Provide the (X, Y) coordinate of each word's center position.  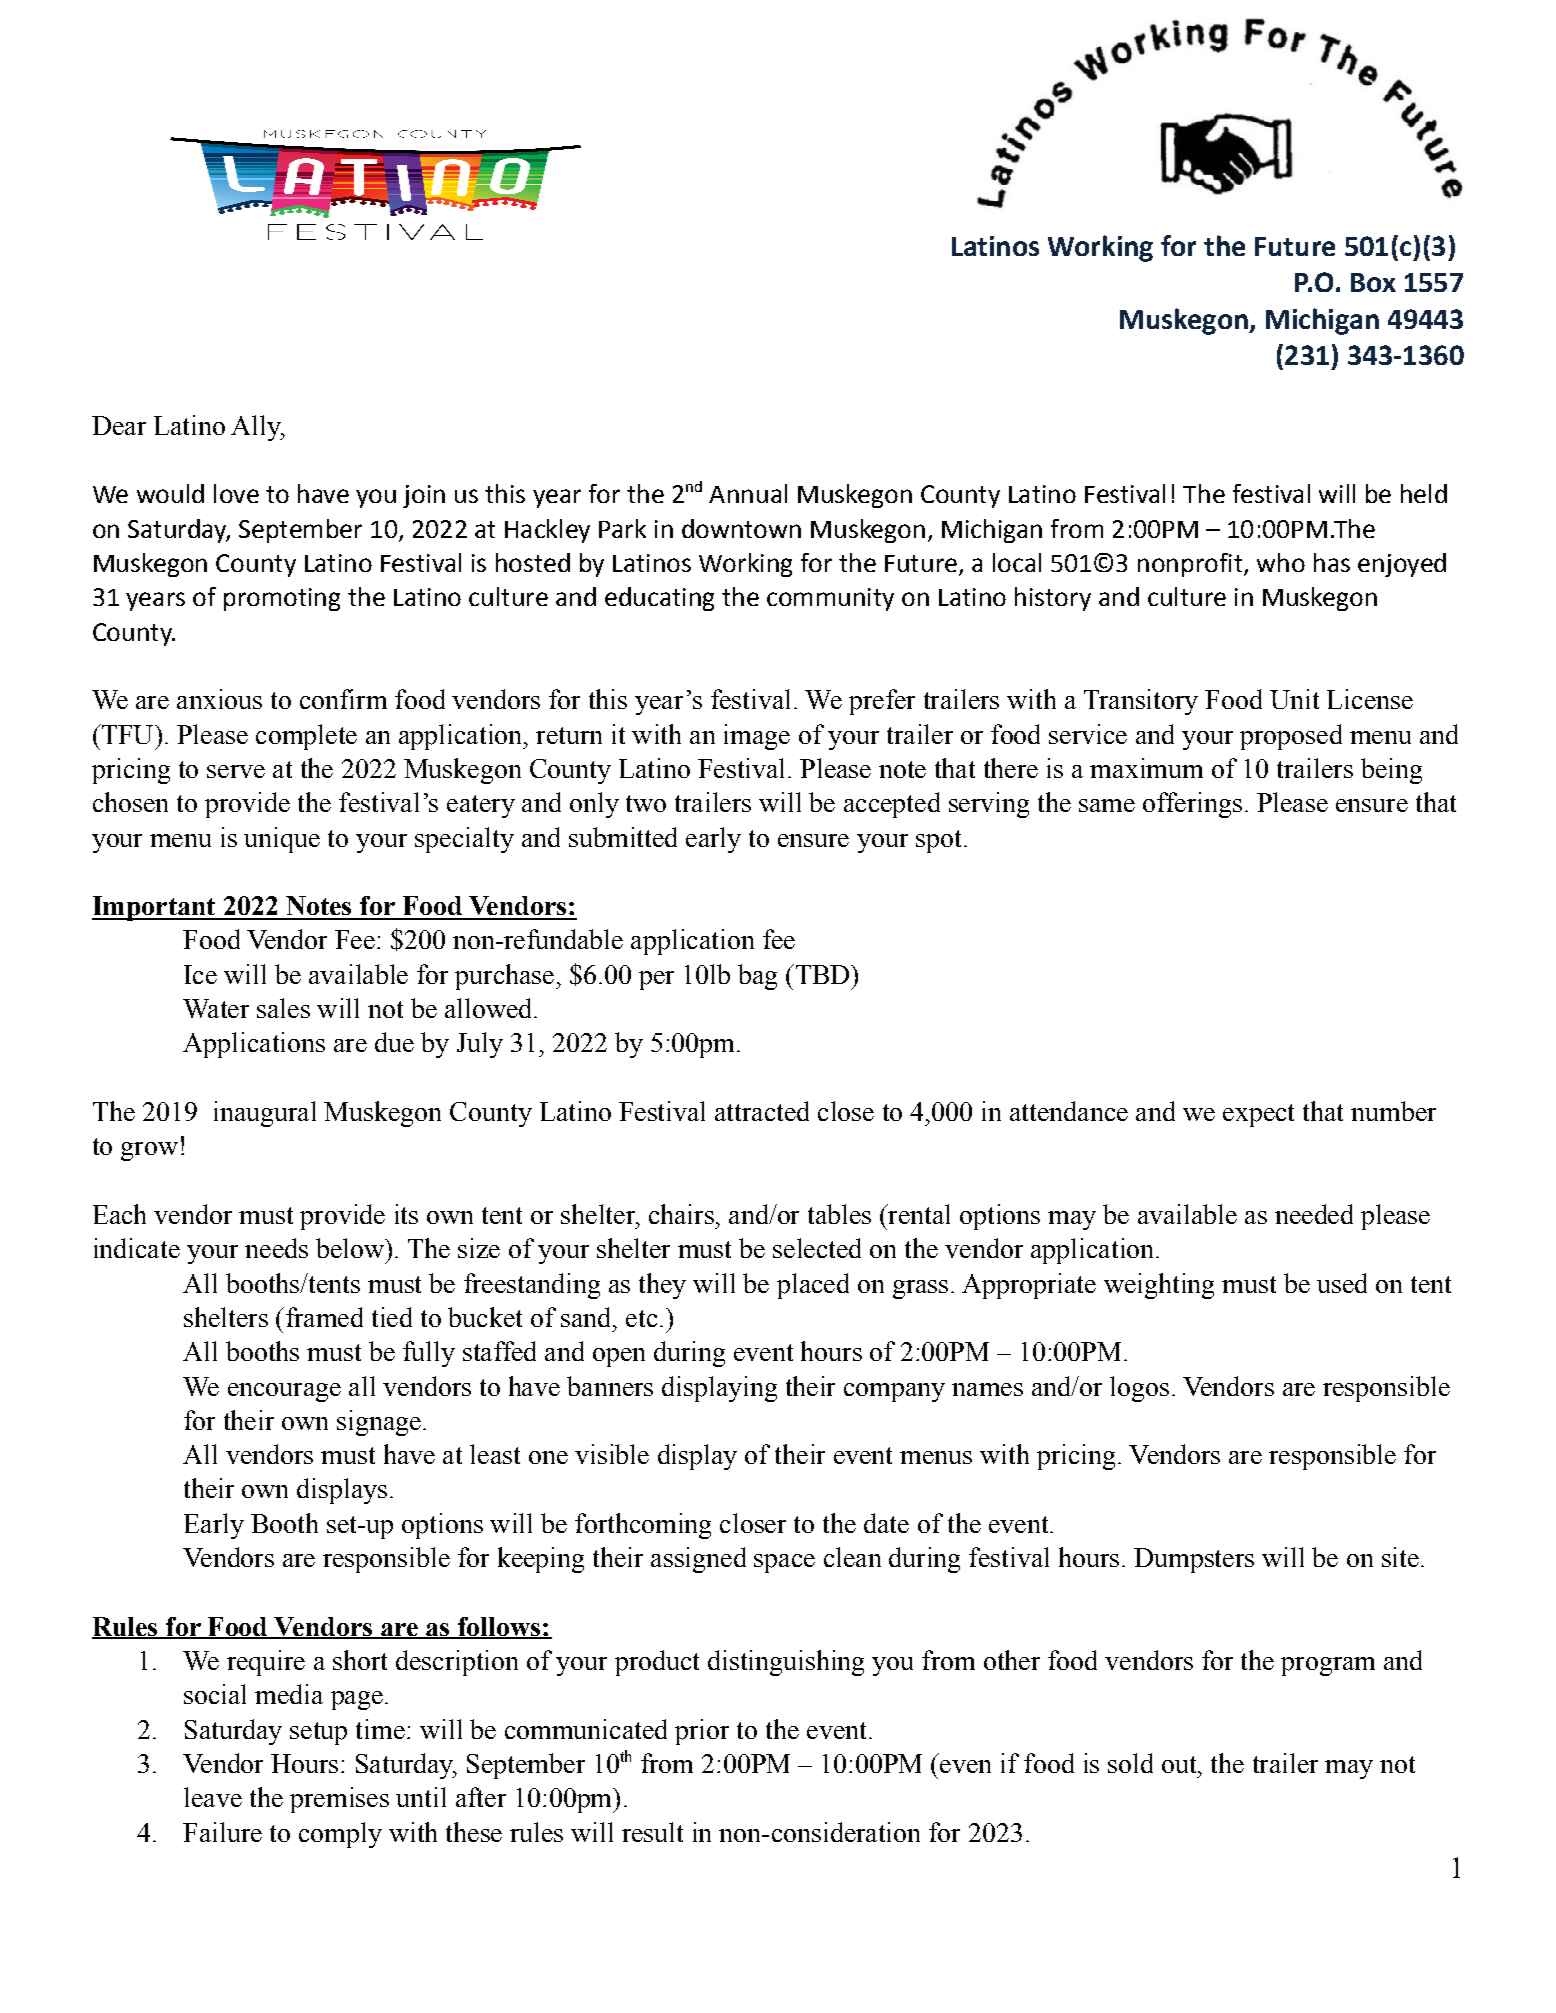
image (757, 737)
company (894, 1392)
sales (283, 1008)
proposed (1291, 737)
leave (213, 1797)
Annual (748, 493)
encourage (284, 1392)
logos (1139, 1389)
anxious (219, 699)
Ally (257, 428)
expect (1258, 1115)
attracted (762, 1111)
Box (1373, 282)
